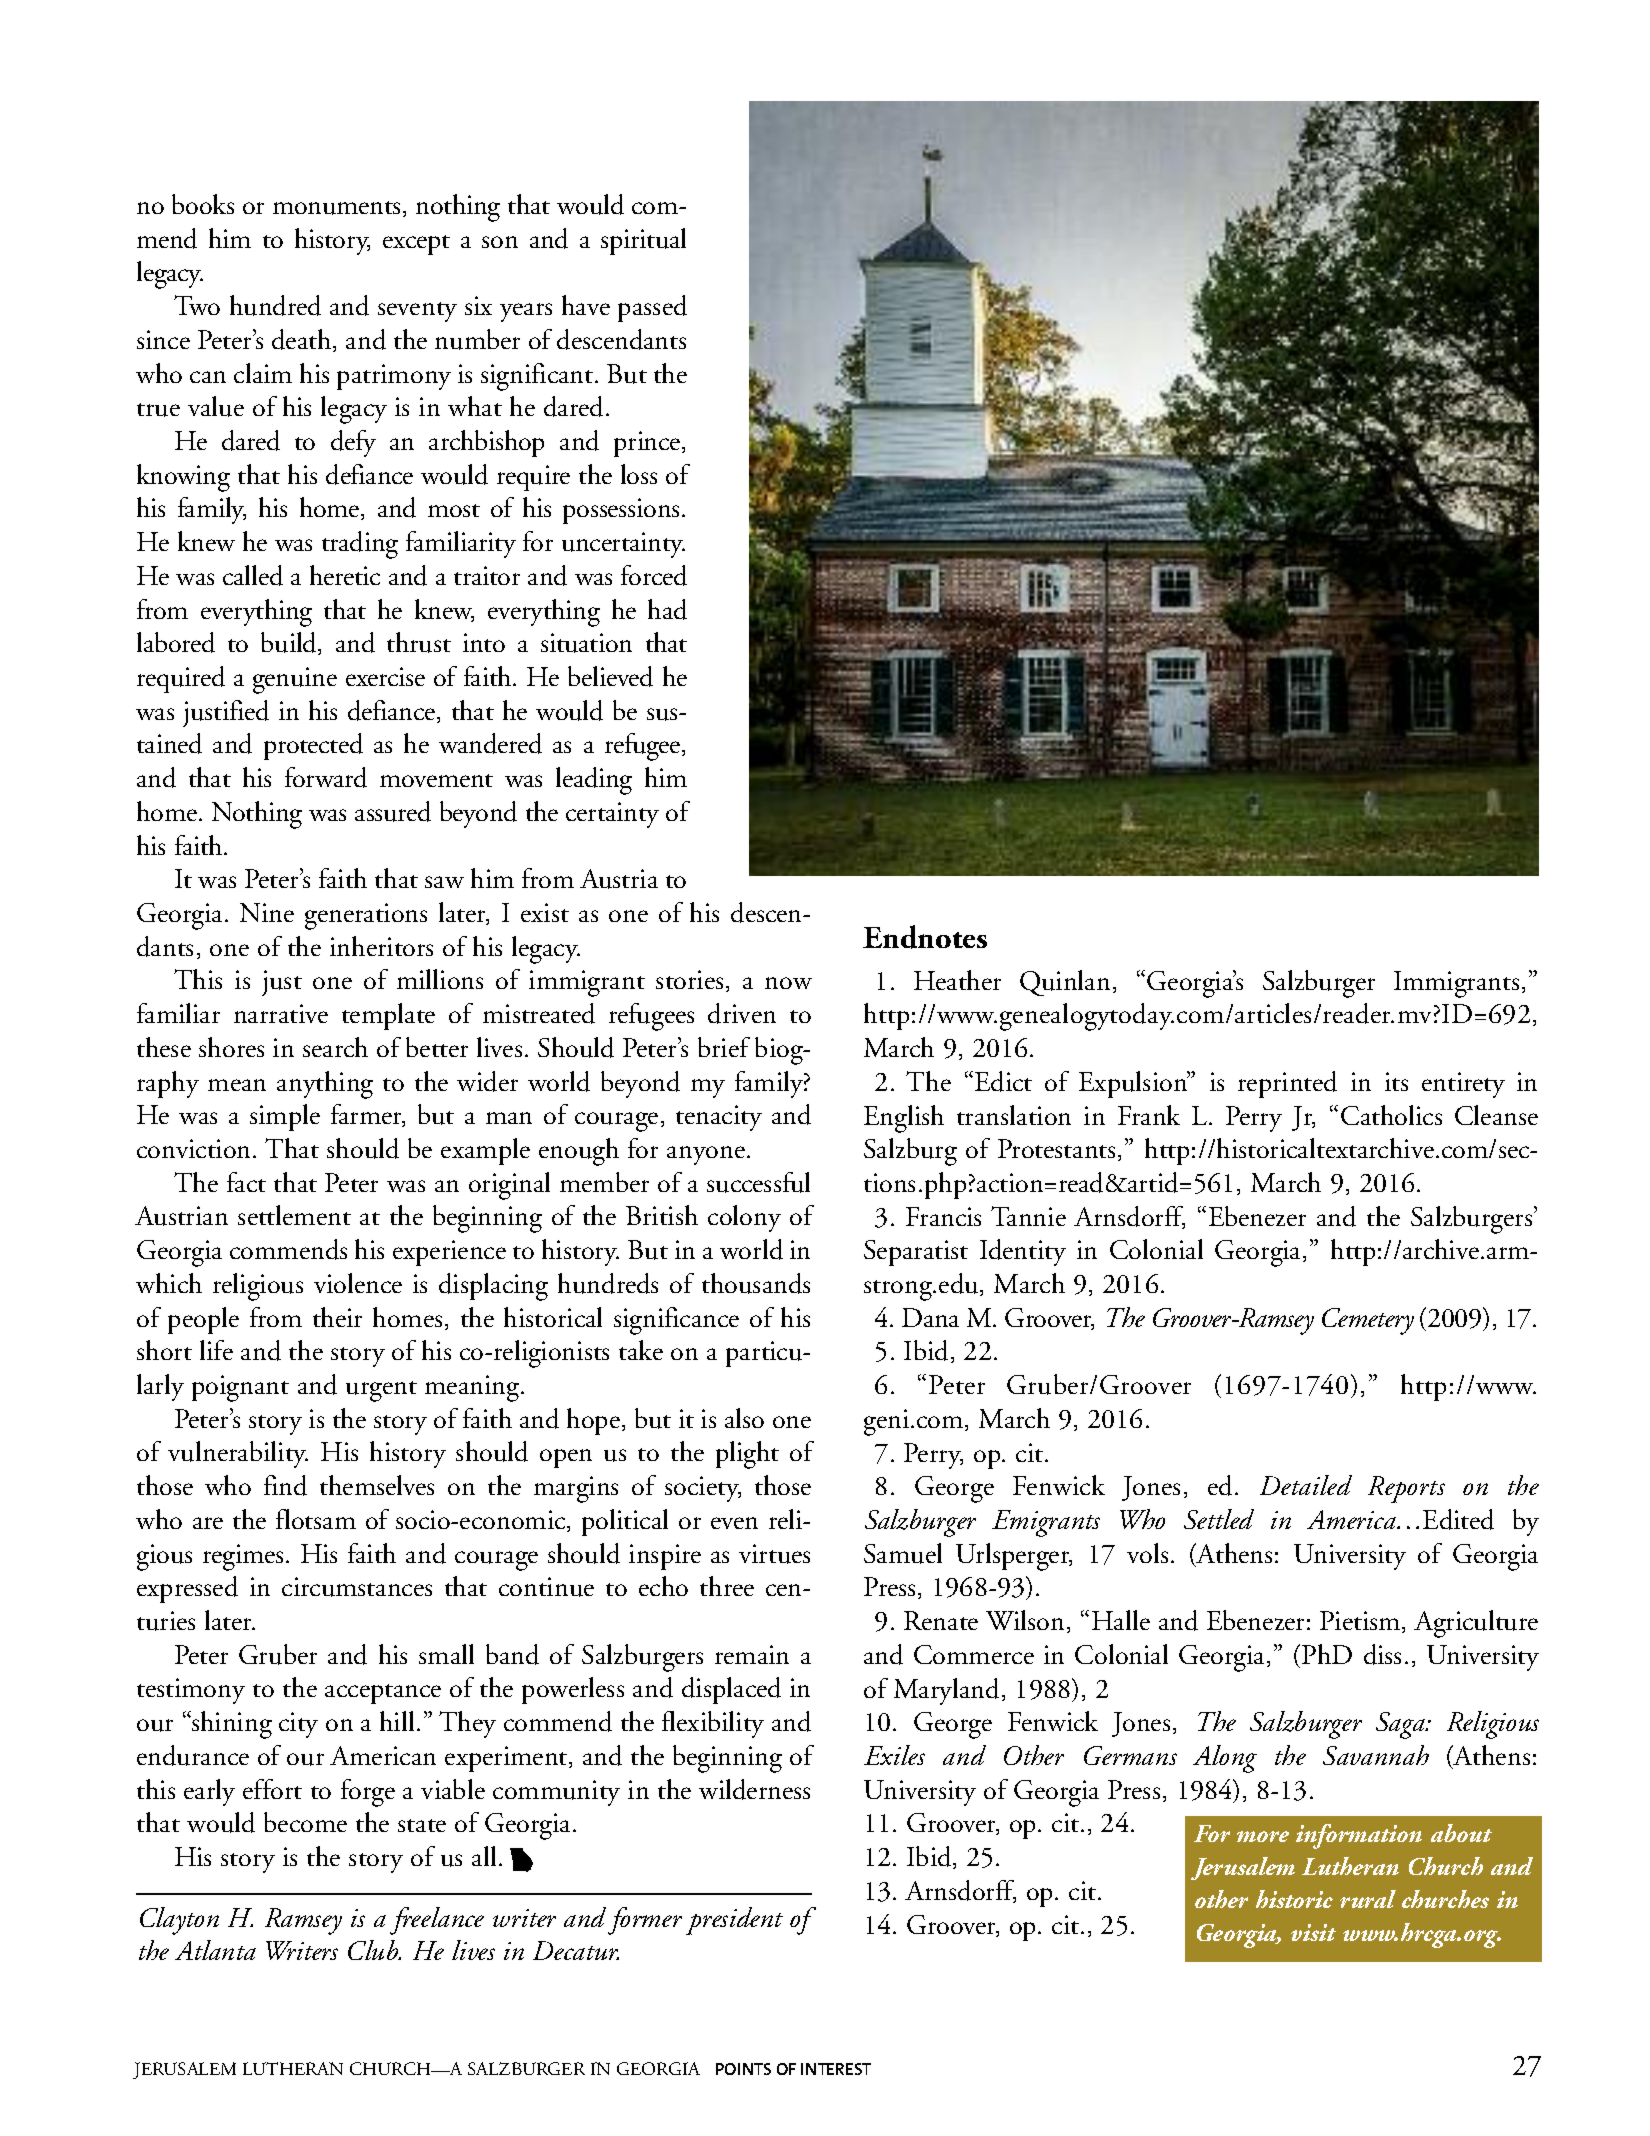 Image resolution: width=1650 pixels, height=2136 pixels. Describe the element at coordinates (652, 308) in the document. I see `passed` at that location.
